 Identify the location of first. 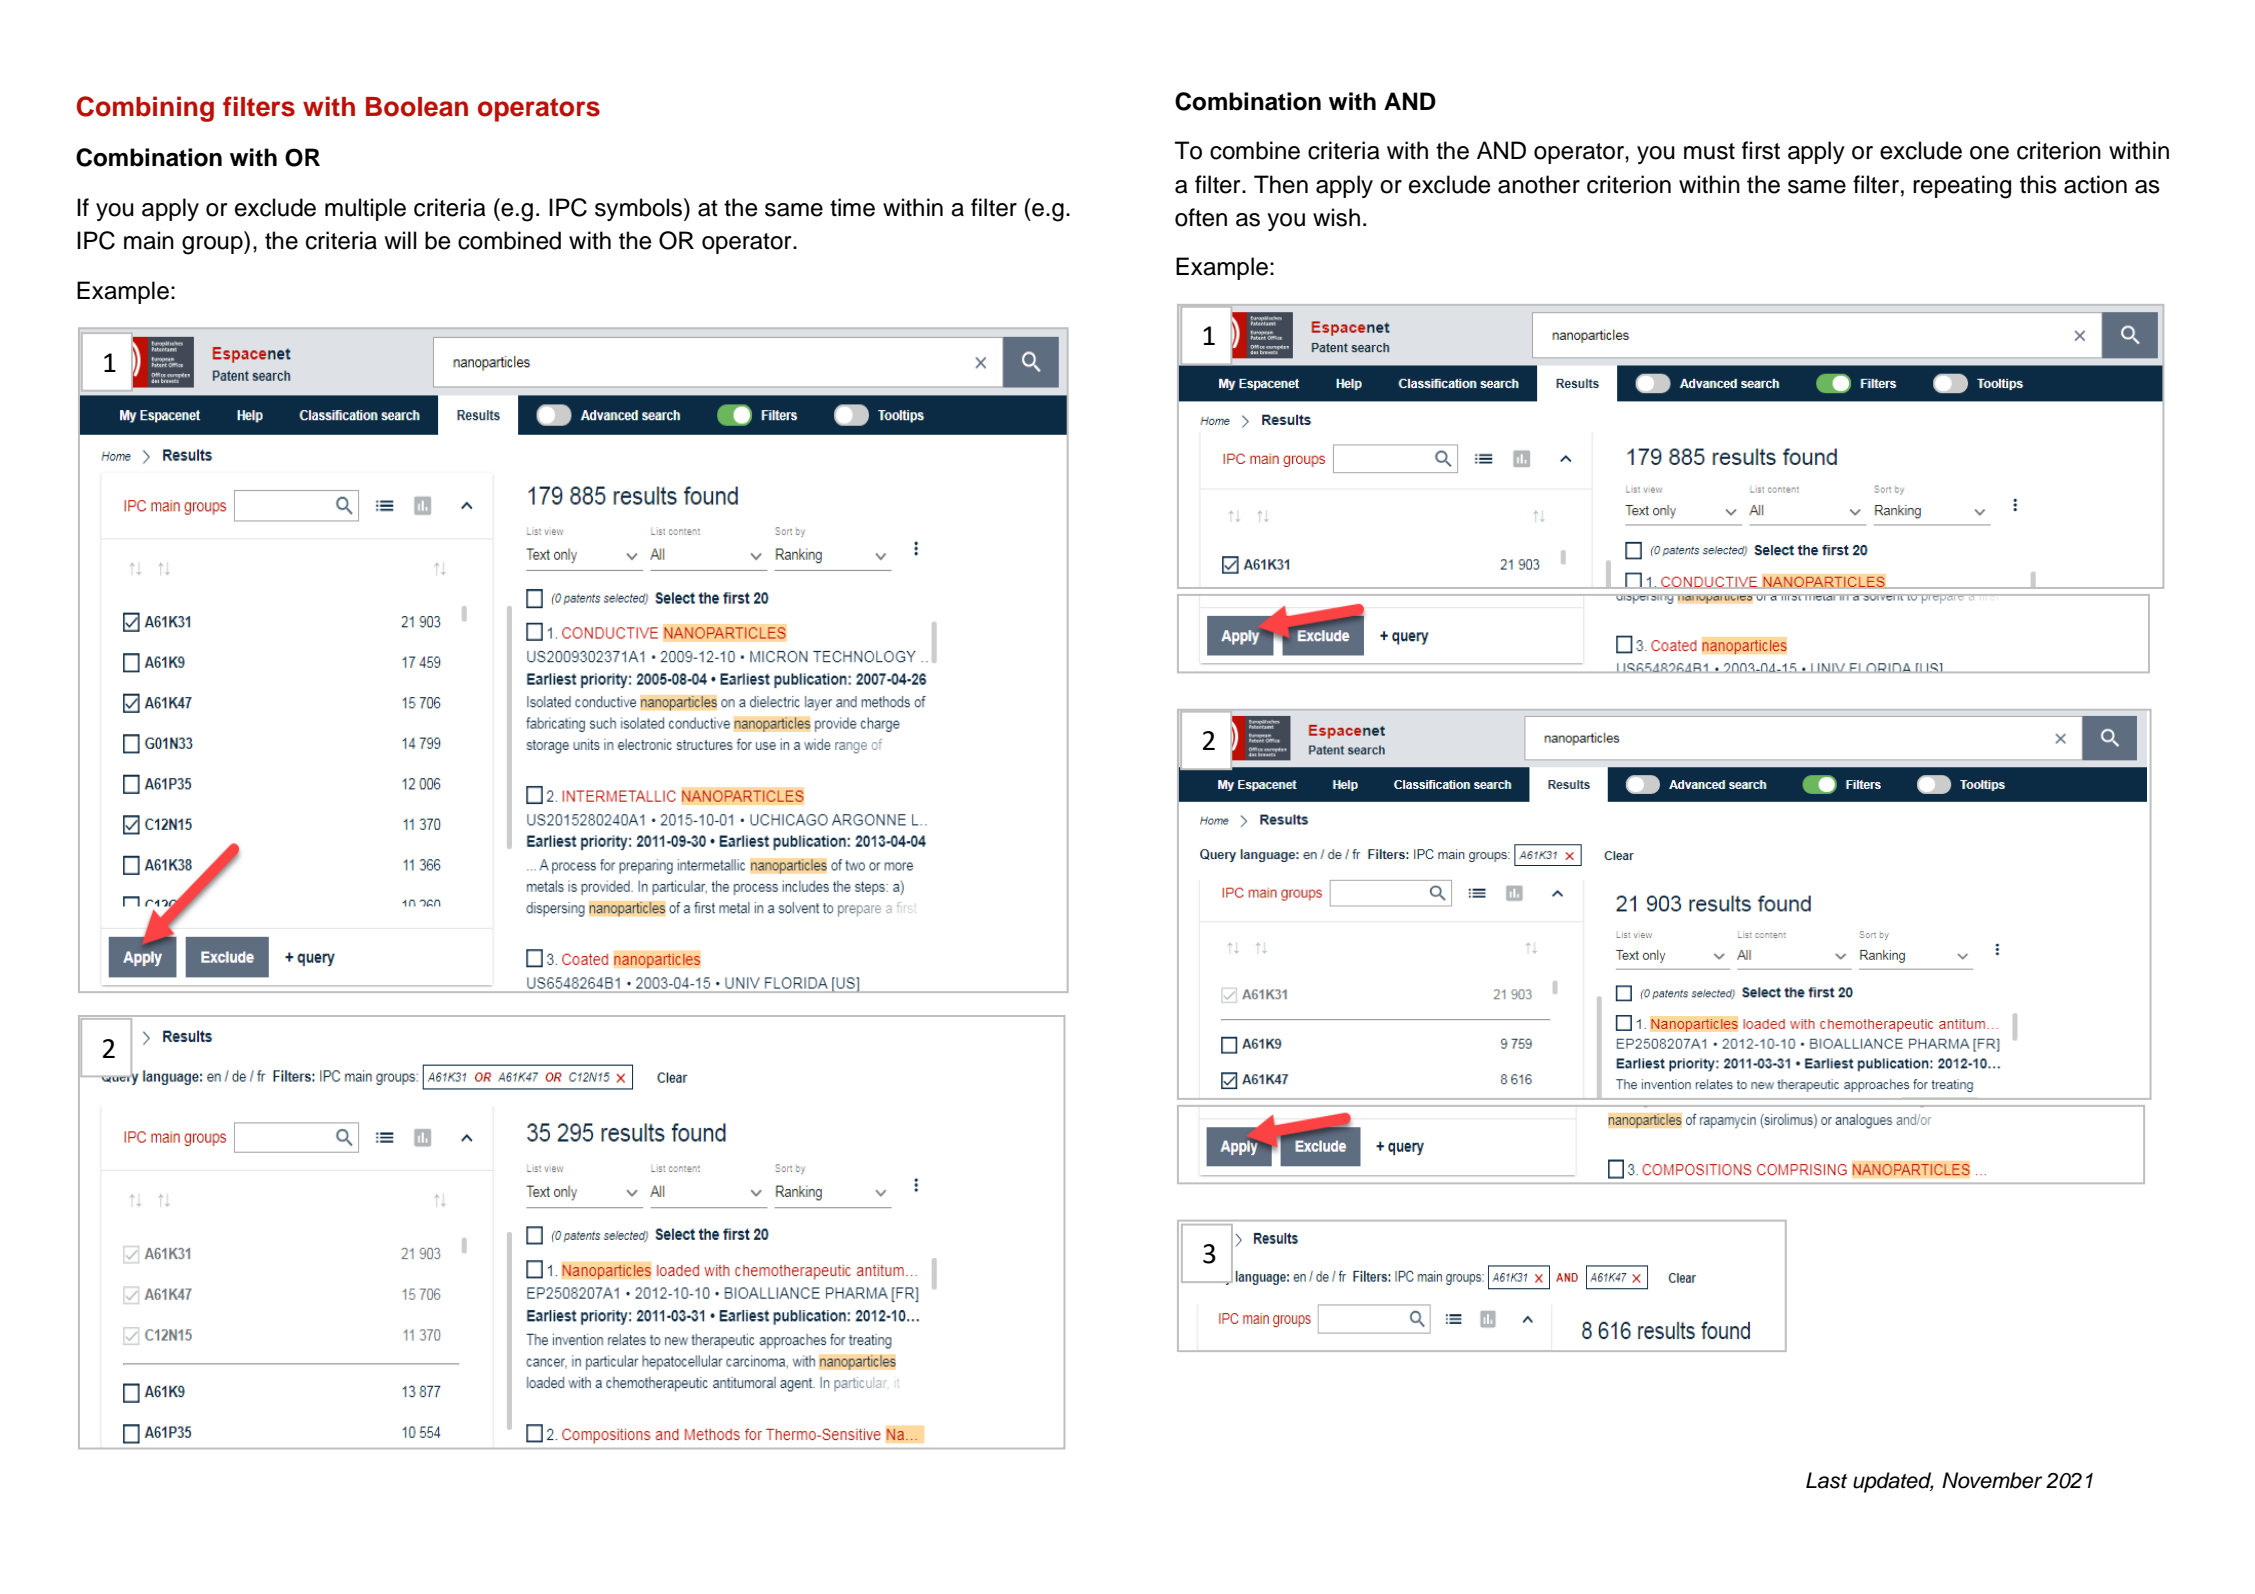
(1761, 150).
